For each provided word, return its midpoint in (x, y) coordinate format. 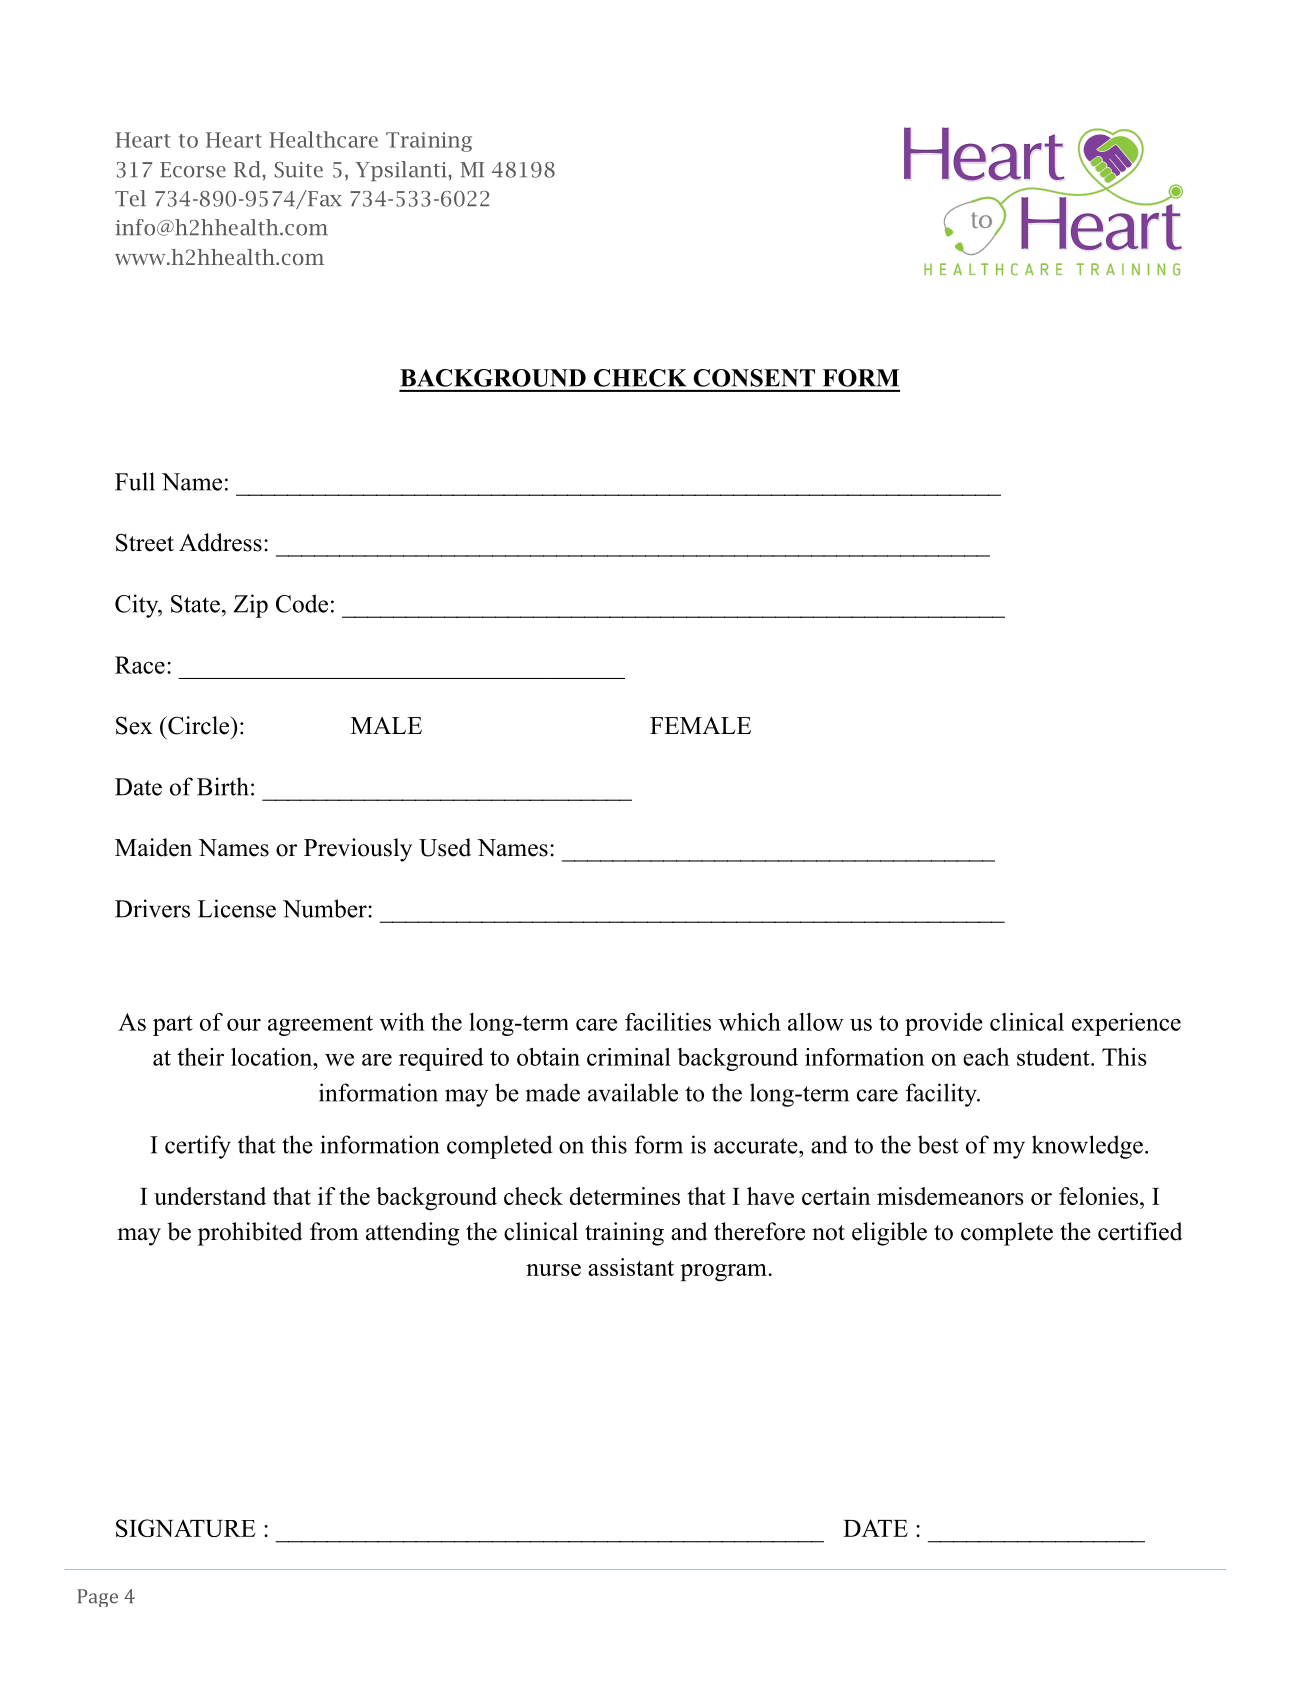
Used (445, 847)
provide (944, 1024)
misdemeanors (950, 1196)
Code (302, 603)
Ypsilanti (401, 171)
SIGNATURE (186, 1528)
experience (1126, 1024)
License (237, 908)
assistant (631, 1267)
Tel (130, 198)
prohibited (250, 1234)
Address (220, 542)
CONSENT (754, 378)
